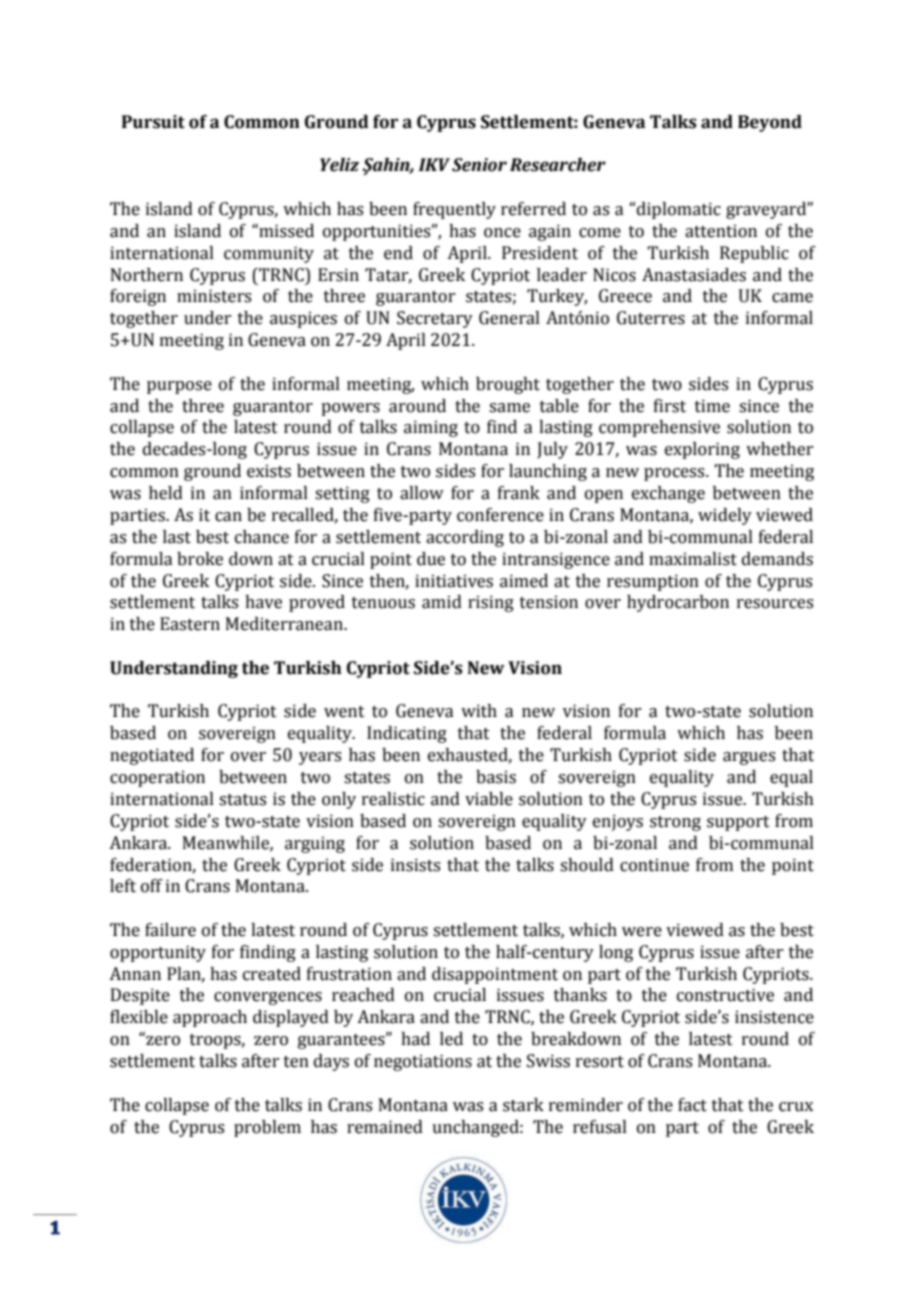 The width and height of the document is (924, 1308). What do you see at coordinates (267, 1128) in the document?
I see `problem` at bounding box center [267, 1128].
